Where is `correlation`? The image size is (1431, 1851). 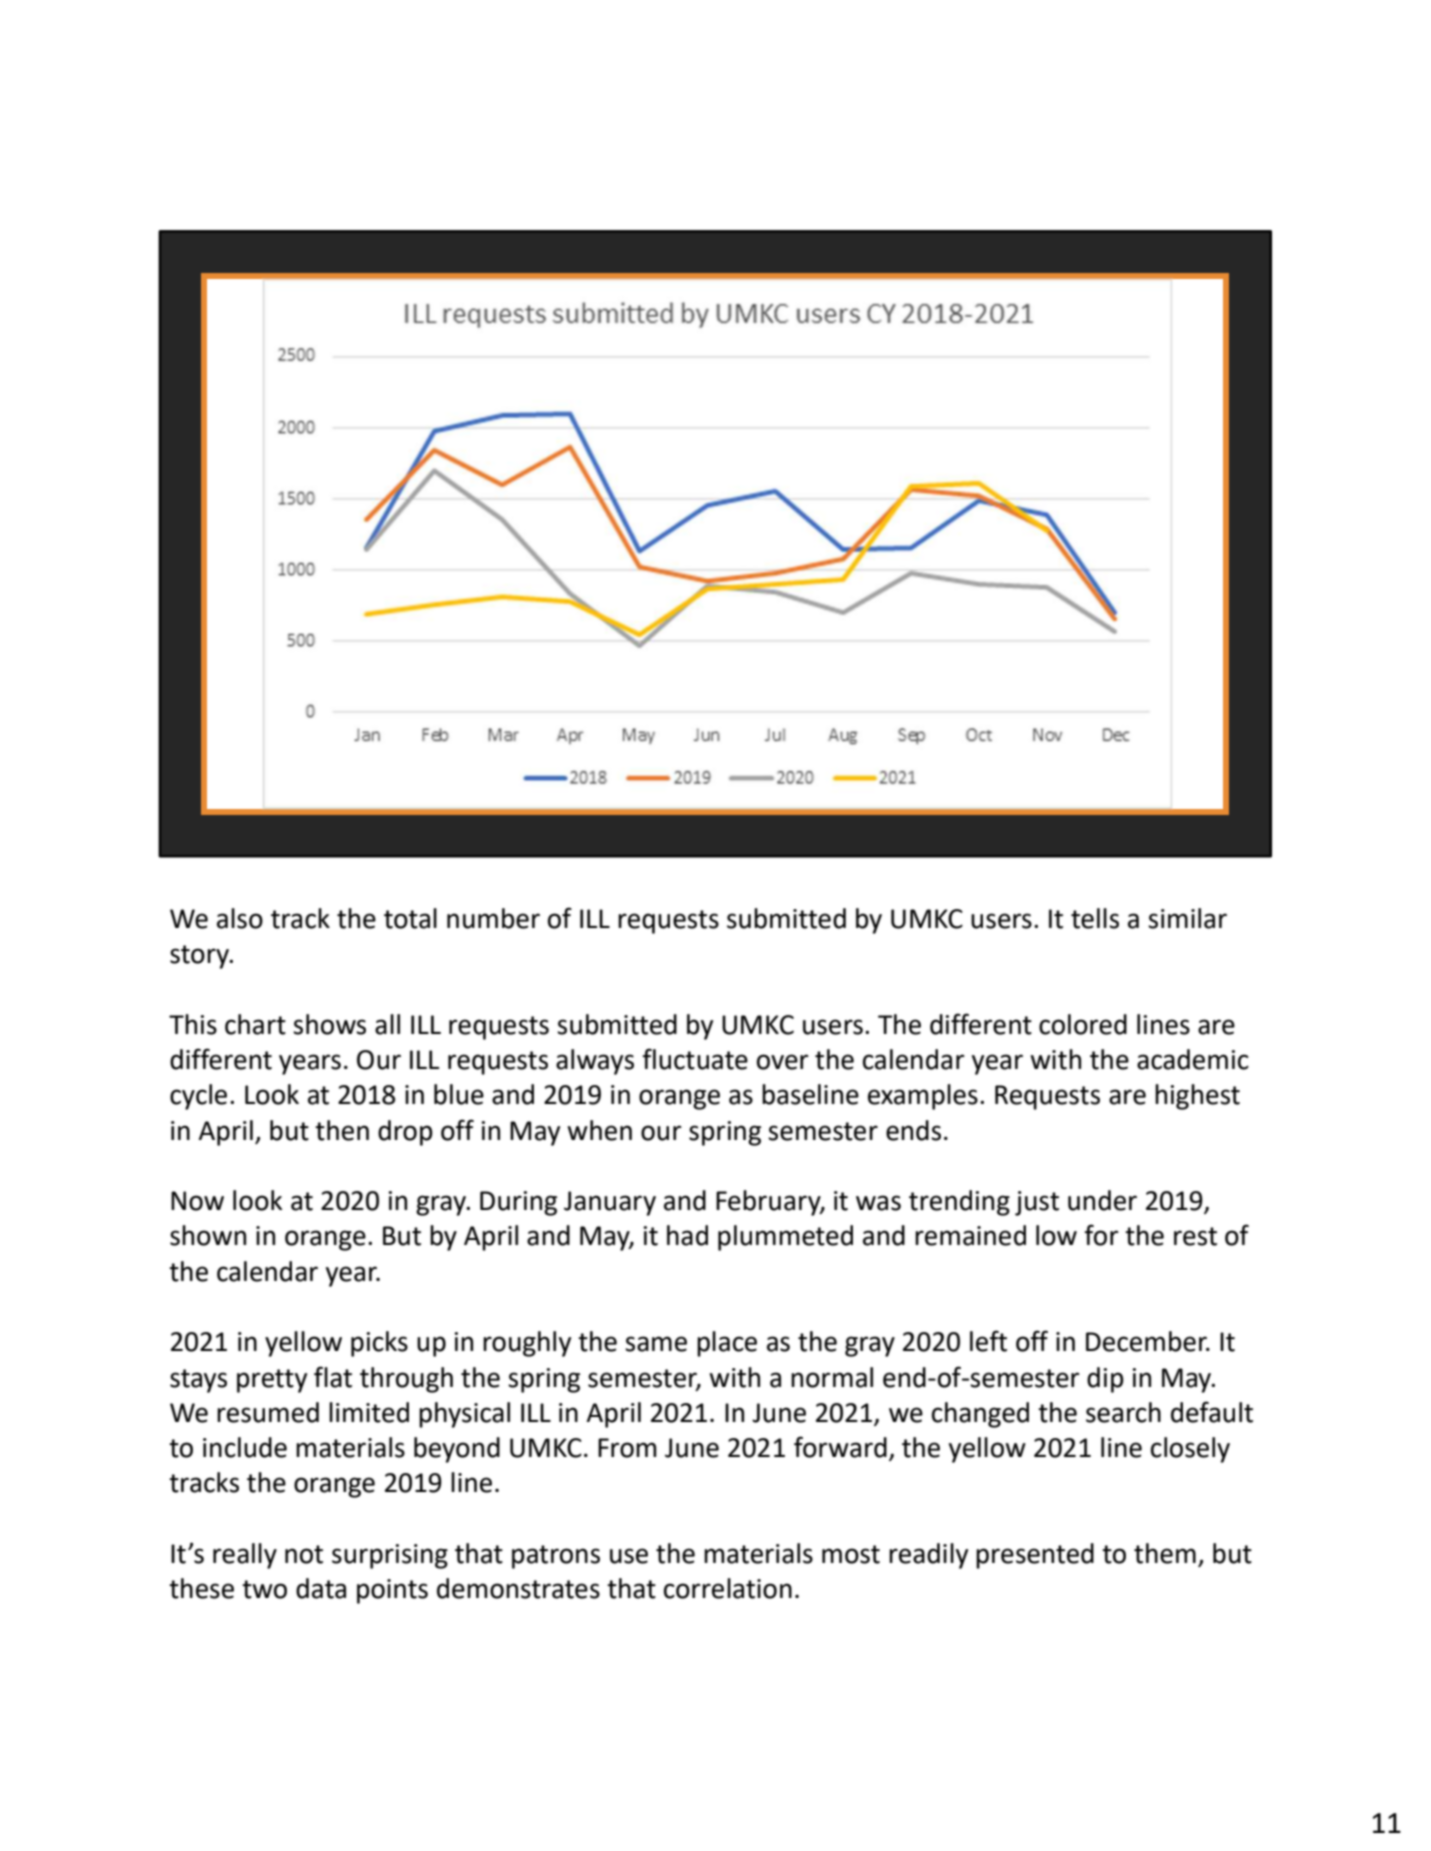
correlation is located at coordinates (728, 1588).
